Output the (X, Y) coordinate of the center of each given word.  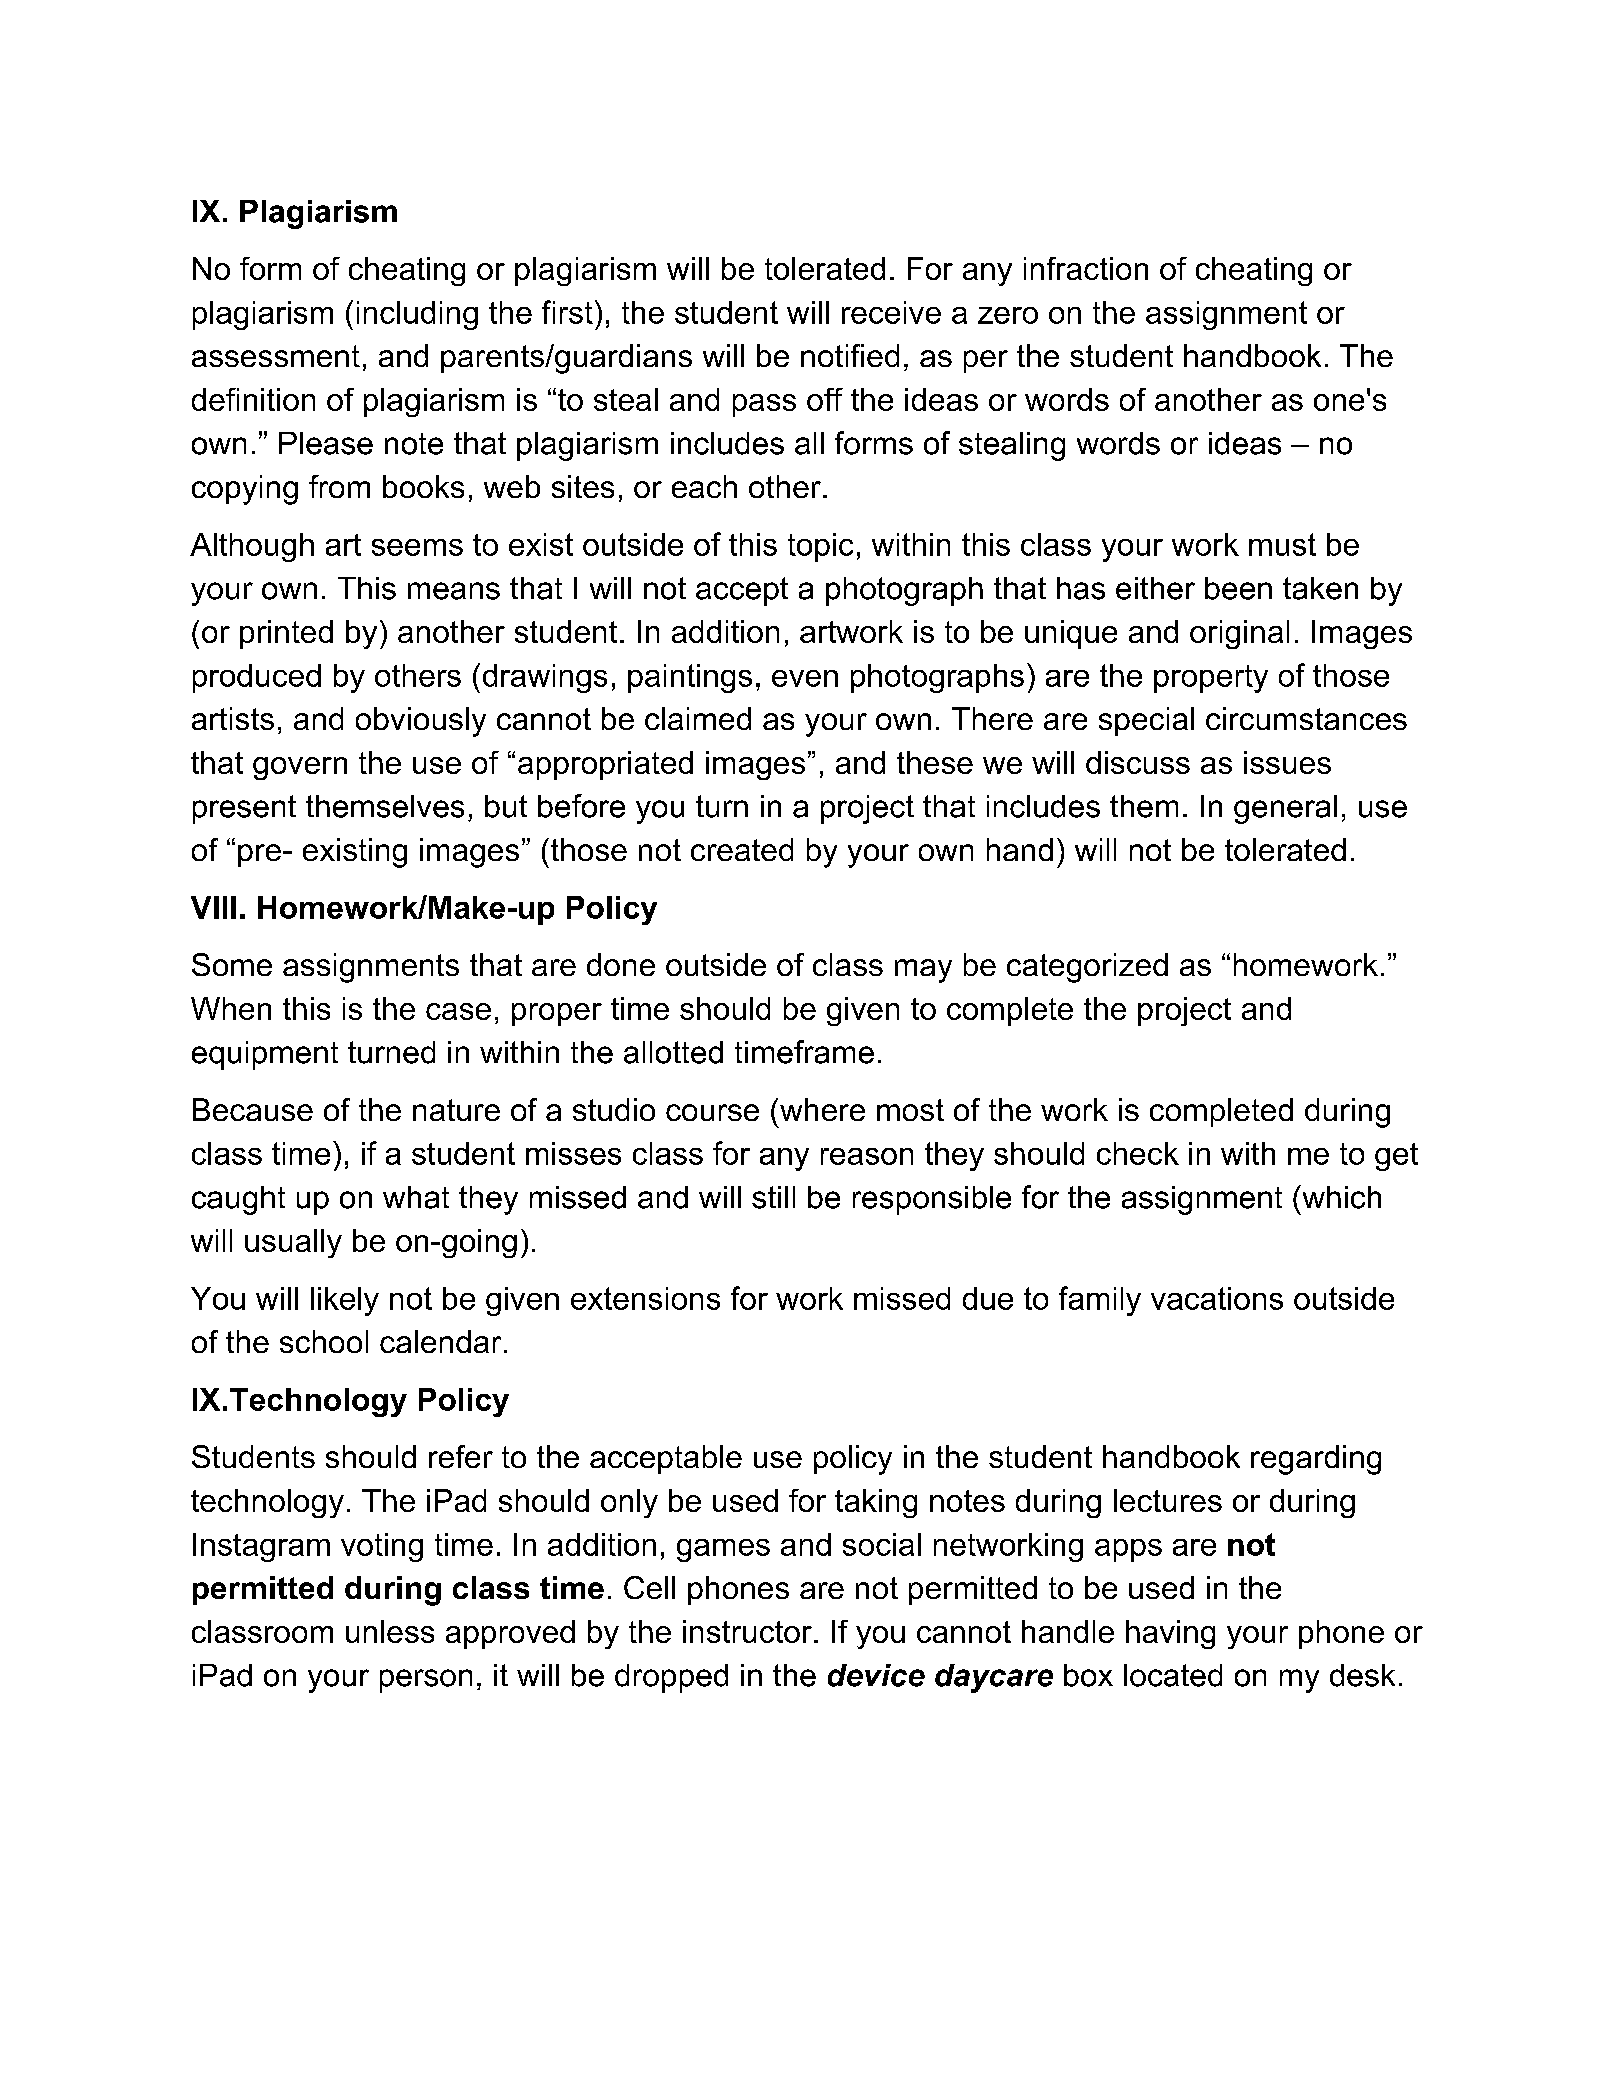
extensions (645, 1298)
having (1170, 1634)
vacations (1217, 1298)
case (458, 1011)
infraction (1086, 268)
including (417, 315)
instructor (747, 1631)
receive (891, 312)
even (805, 678)
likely (345, 1301)
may (923, 971)
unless (390, 1631)
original (1239, 634)
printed (286, 634)
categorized (1087, 968)
